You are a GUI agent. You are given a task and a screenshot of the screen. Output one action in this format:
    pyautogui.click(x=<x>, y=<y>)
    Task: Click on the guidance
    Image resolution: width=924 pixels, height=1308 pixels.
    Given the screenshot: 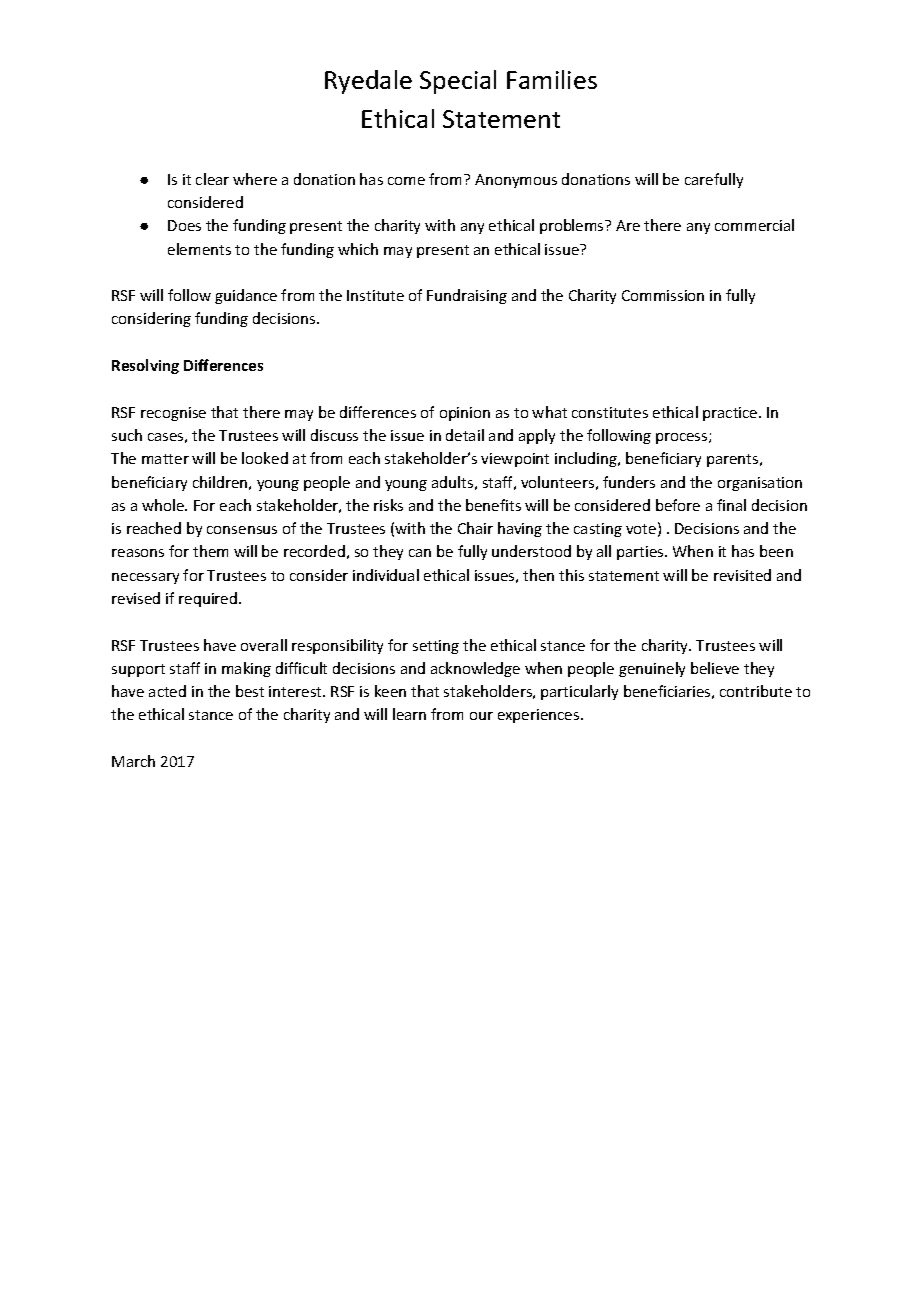 What is the action you would take?
    pyautogui.click(x=246, y=296)
